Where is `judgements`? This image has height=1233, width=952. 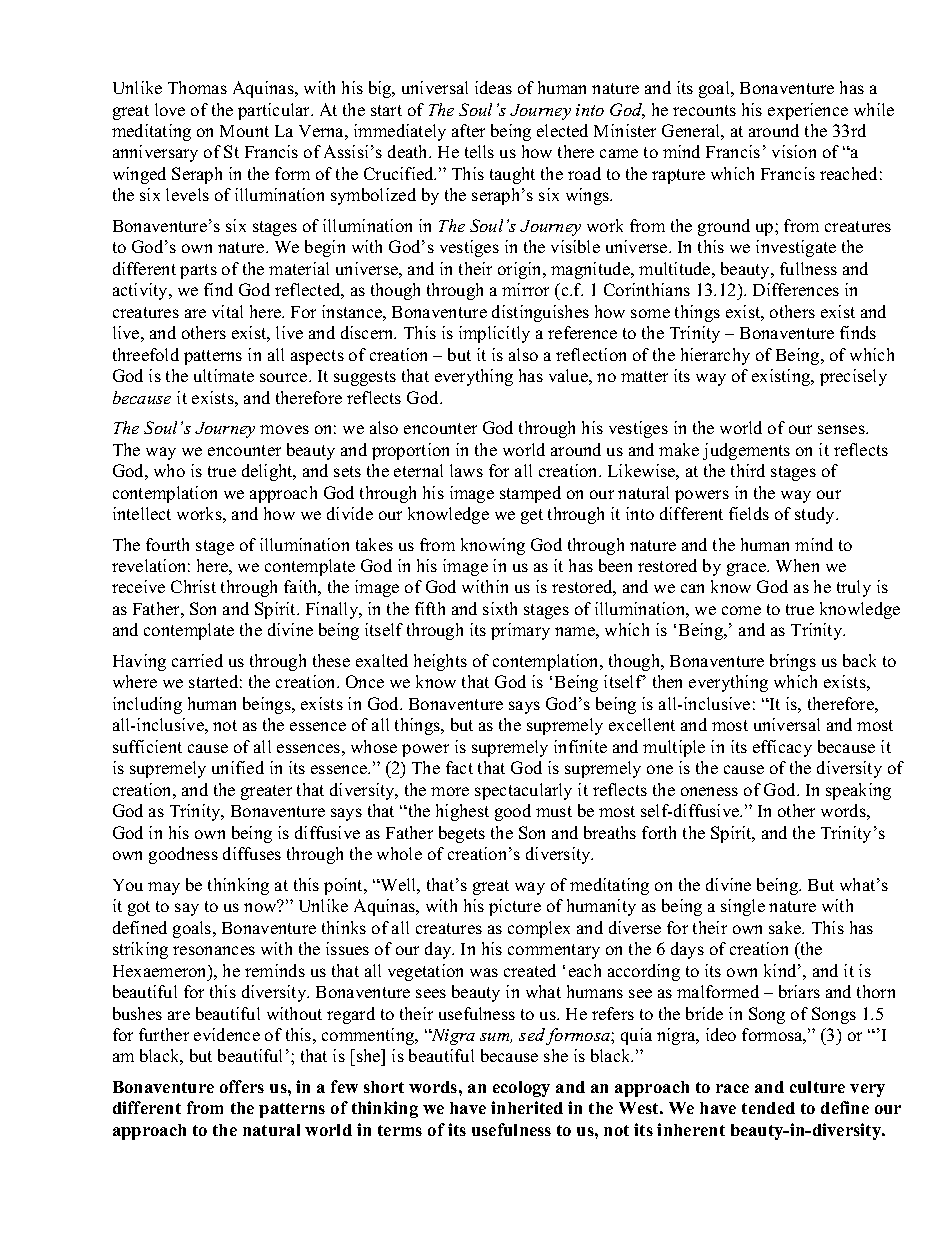
judgements is located at coordinates (746, 451).
